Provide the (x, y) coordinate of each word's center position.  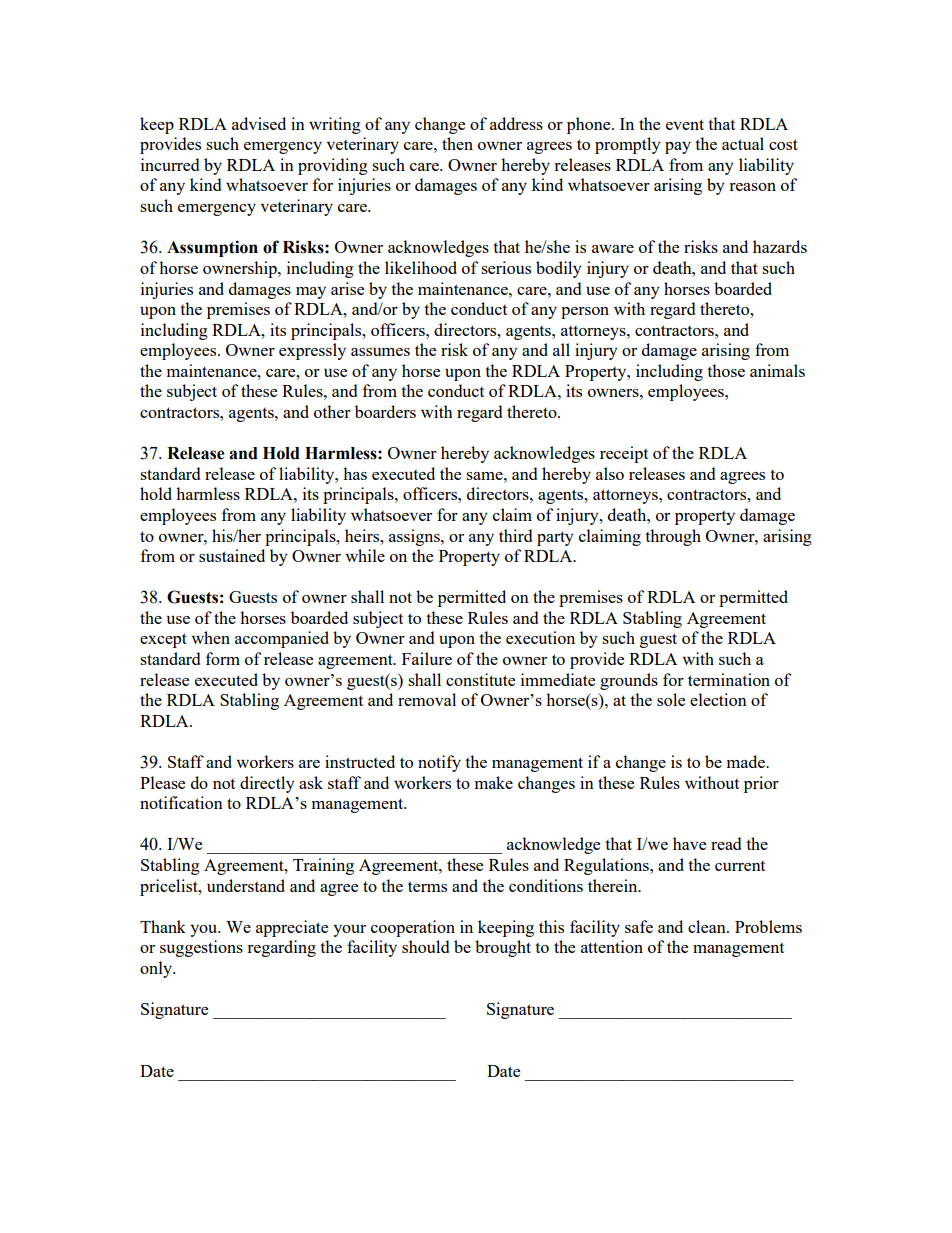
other (332, 411)
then (457, 143)
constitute (480, 679)
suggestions (201, 948)
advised (259, 123)
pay (678, 148)
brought (503, 948)
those (726, 370)
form (223, 658)
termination (729, 679)
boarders (385, 411)
